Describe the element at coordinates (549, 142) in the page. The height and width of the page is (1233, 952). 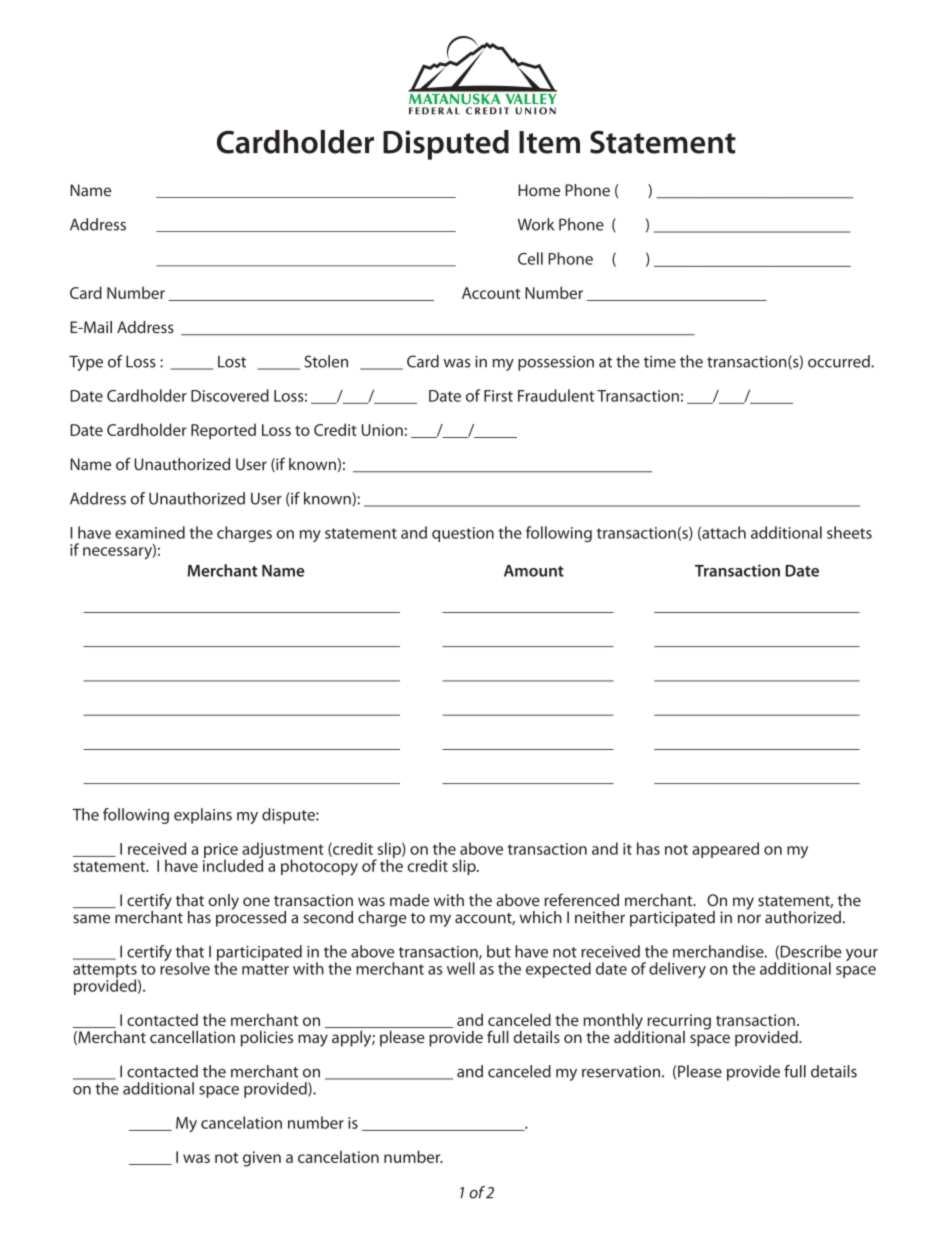
I see `Item` at that location.
